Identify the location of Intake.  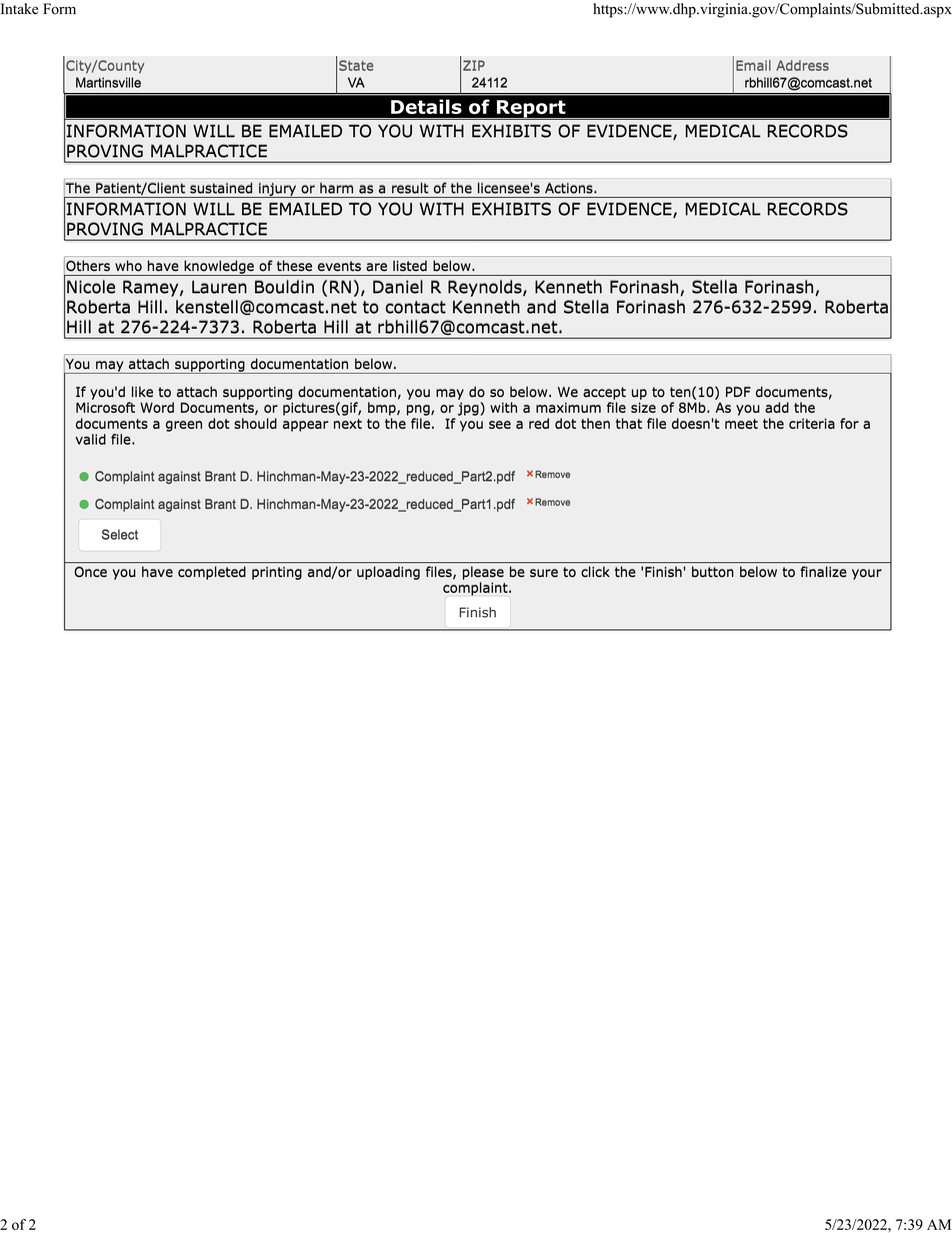
(19, 9).
